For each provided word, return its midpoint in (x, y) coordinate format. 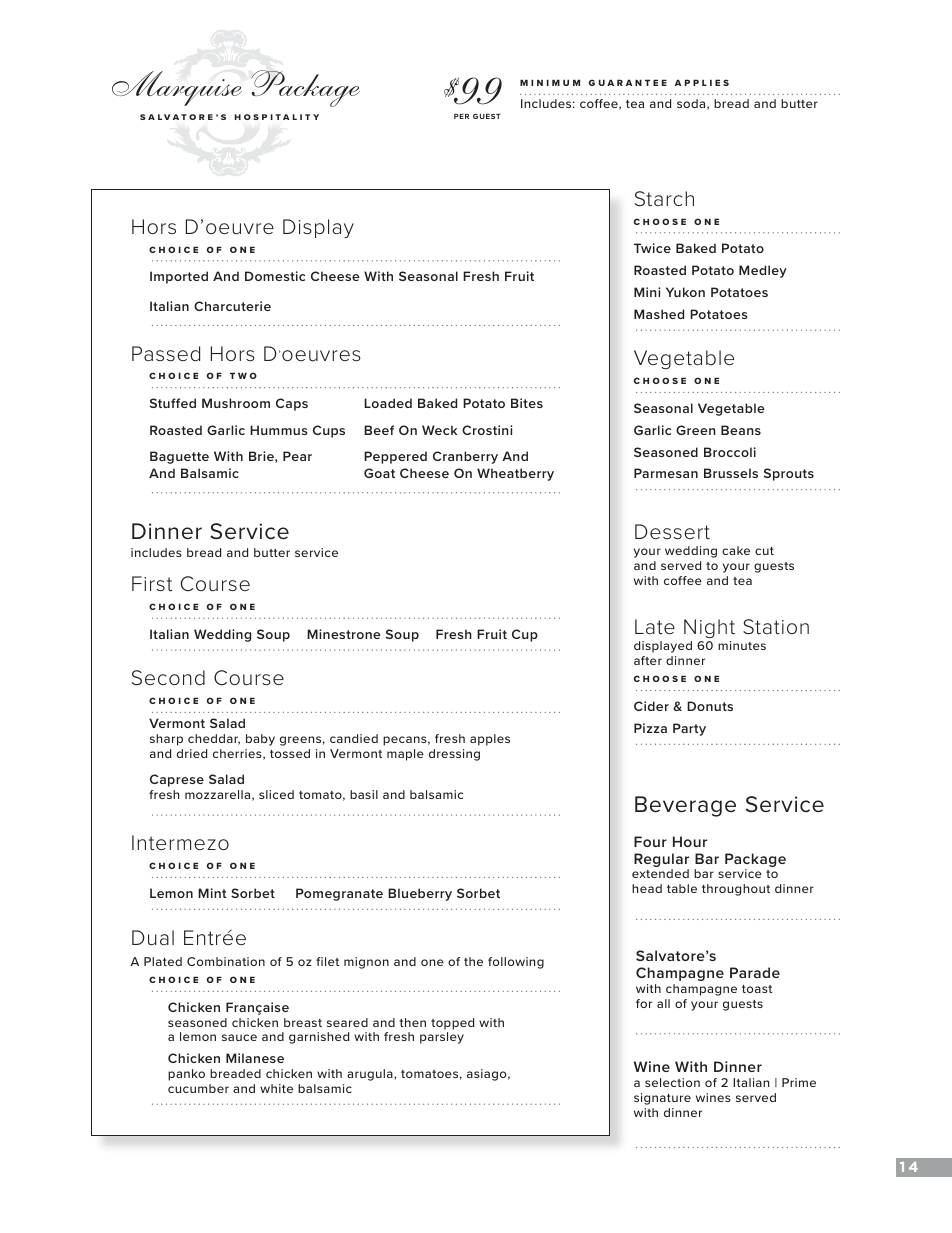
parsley (442, 1038)
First (152, 584)
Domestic (275, 276)
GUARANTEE (628, 82)
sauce (239, 1037)
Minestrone (344, 634)
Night (709, 629)
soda (692, 104)
